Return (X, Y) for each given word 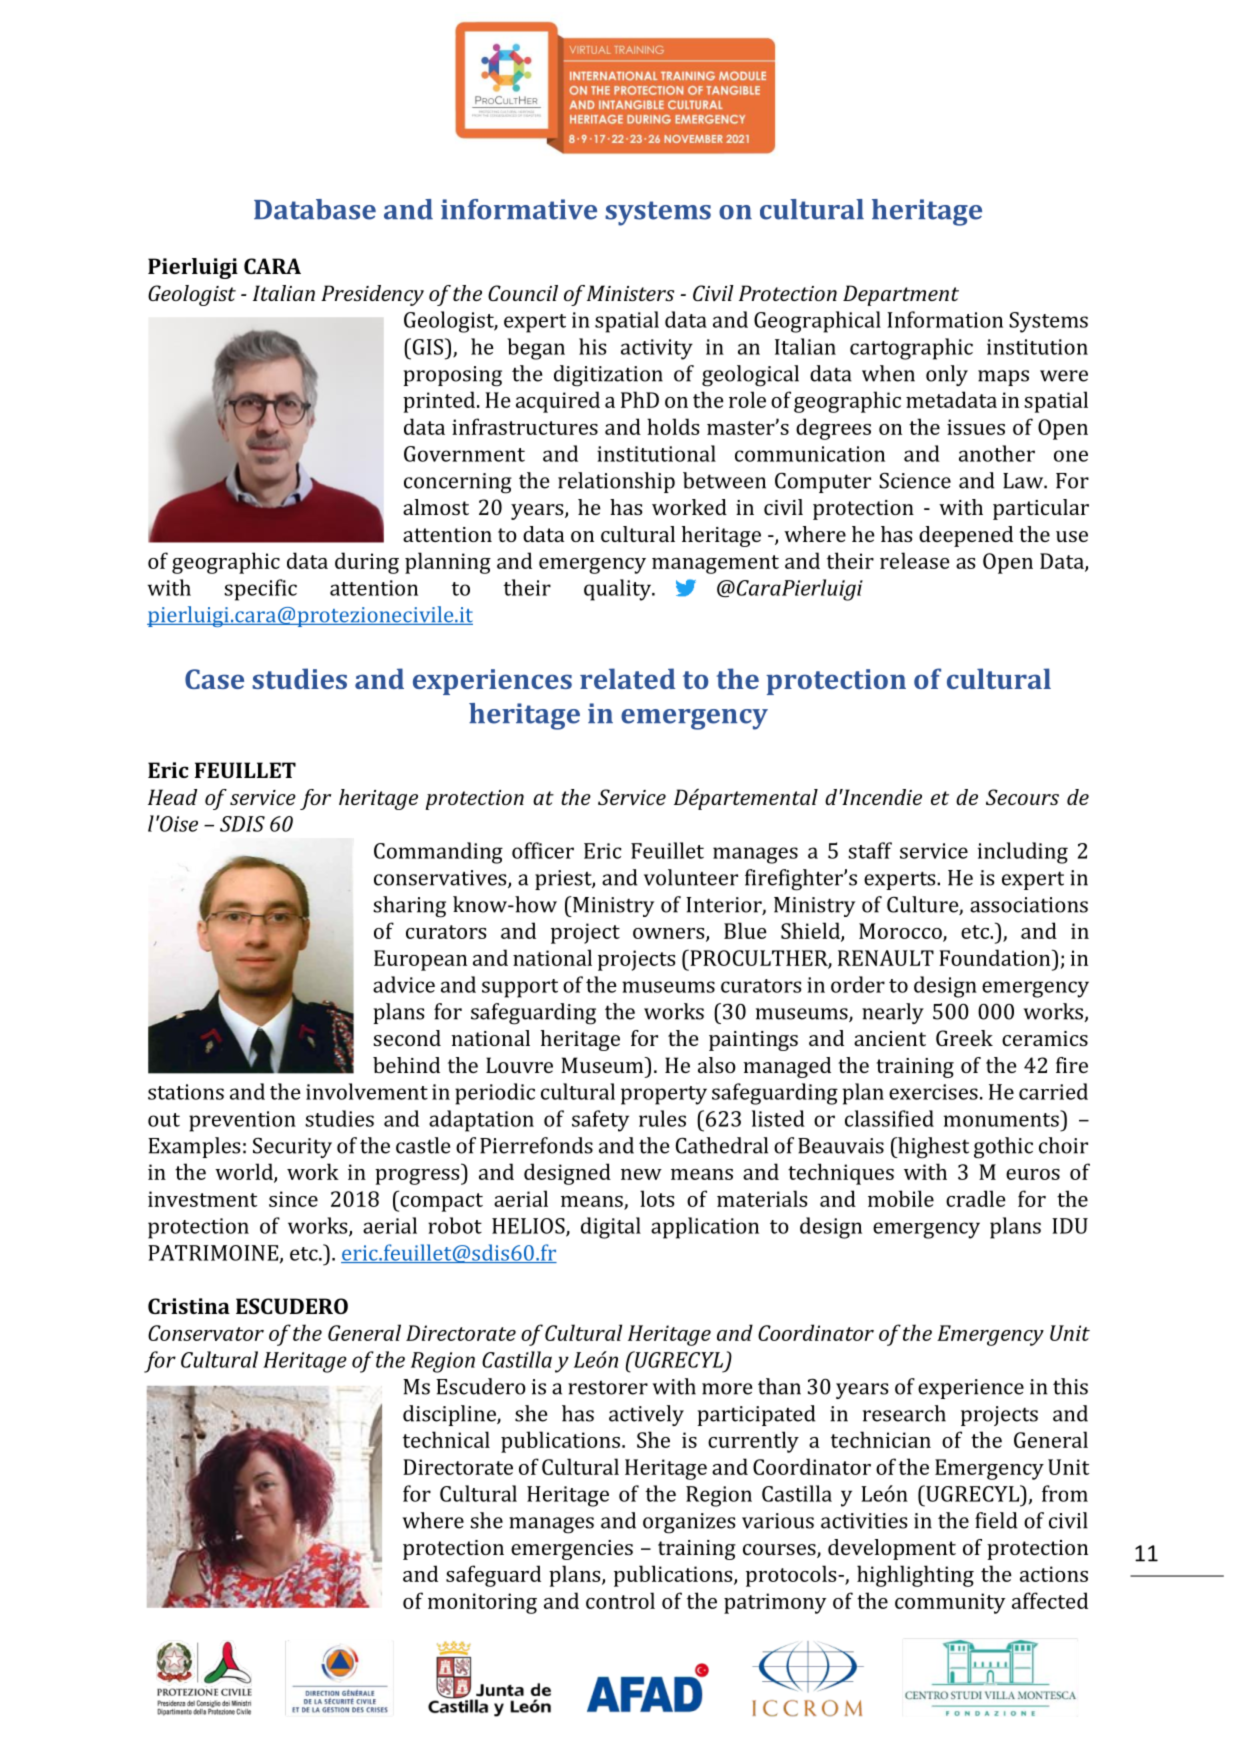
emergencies (572, 1550)
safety (600, 1121)
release (915, 560)
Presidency (372, 295)
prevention (242, 1121)
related (627, 678)
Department (901, 295)
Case (214, 679)
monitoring (482, 1603)
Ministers (630, 293)
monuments (1001, 1120)
